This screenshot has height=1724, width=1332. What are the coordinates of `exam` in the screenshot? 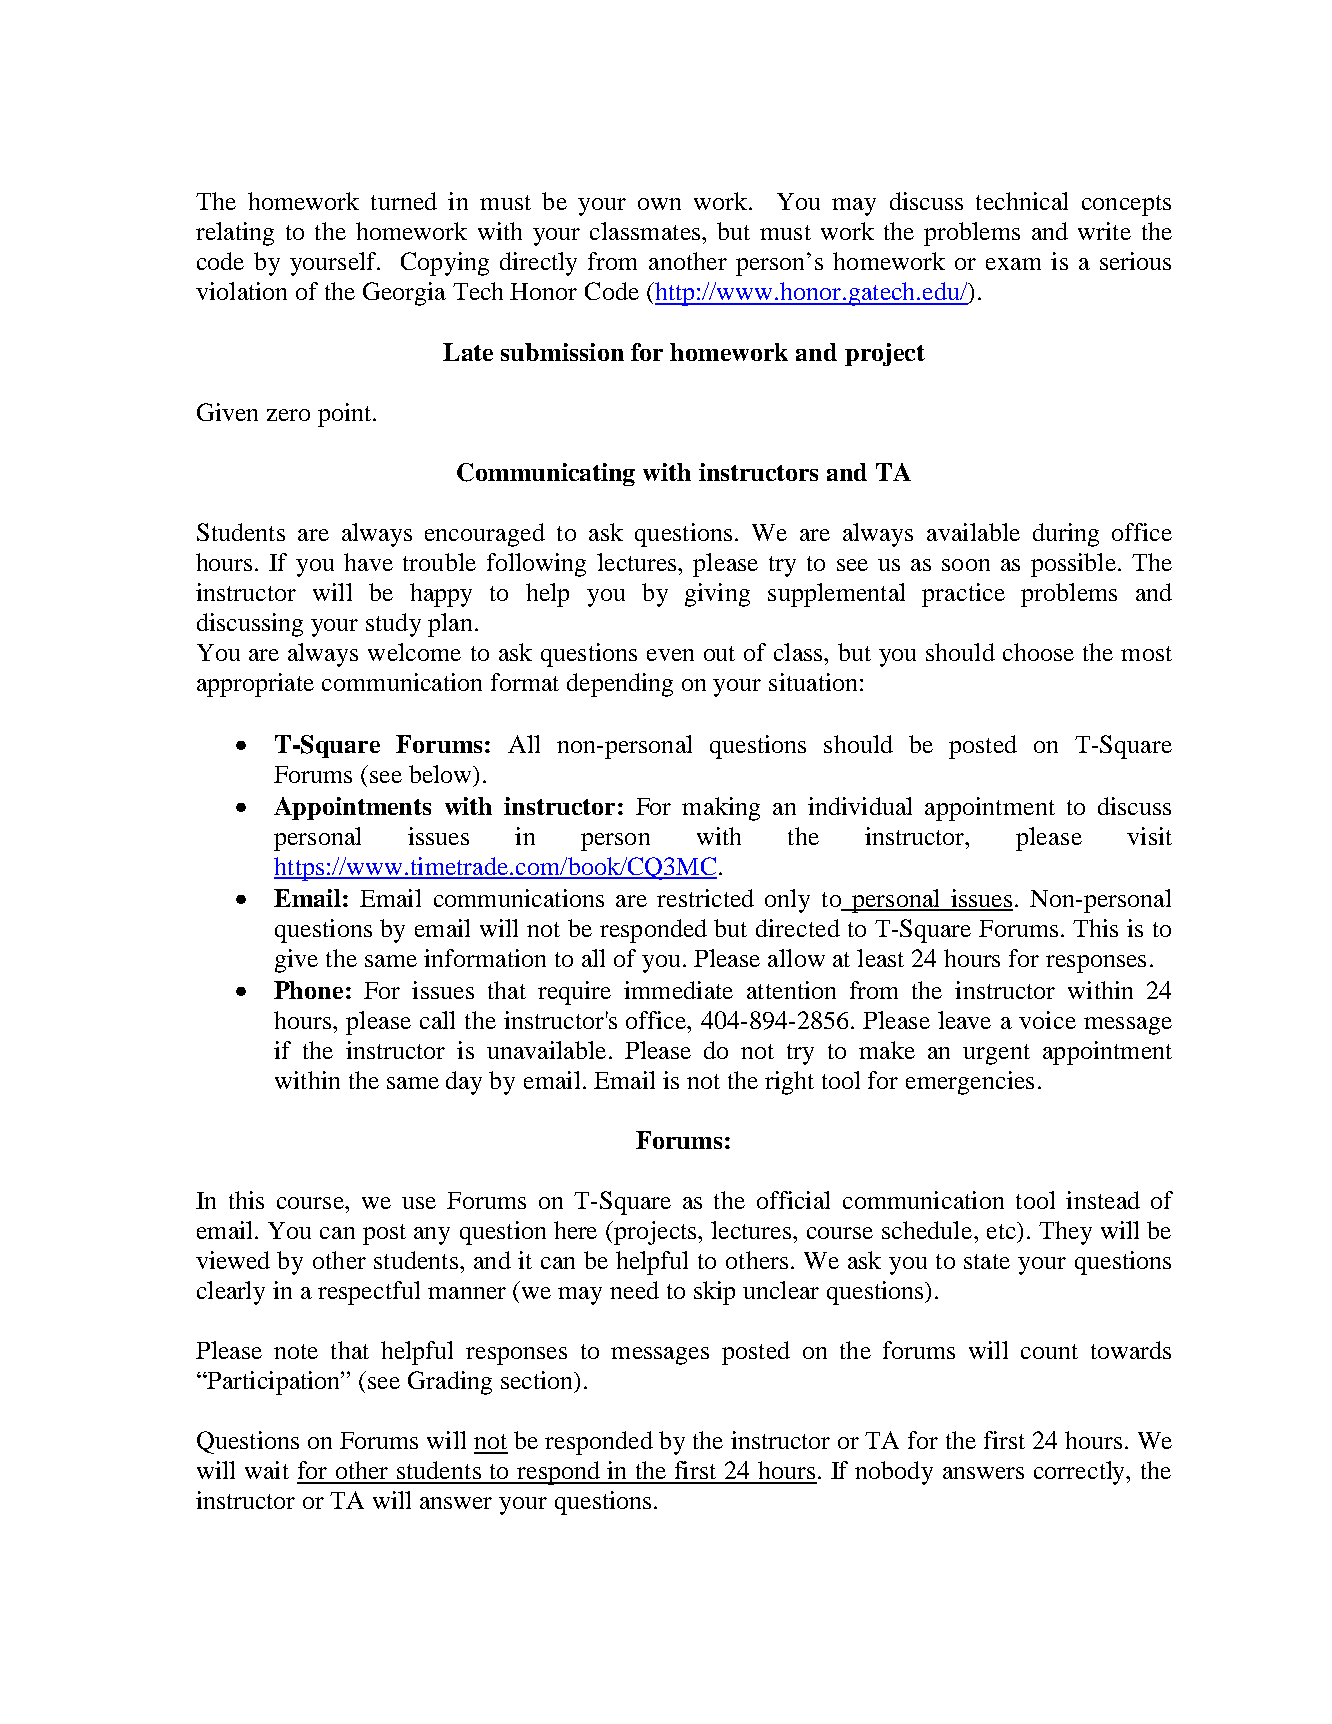 It's located at (1013, 264).
